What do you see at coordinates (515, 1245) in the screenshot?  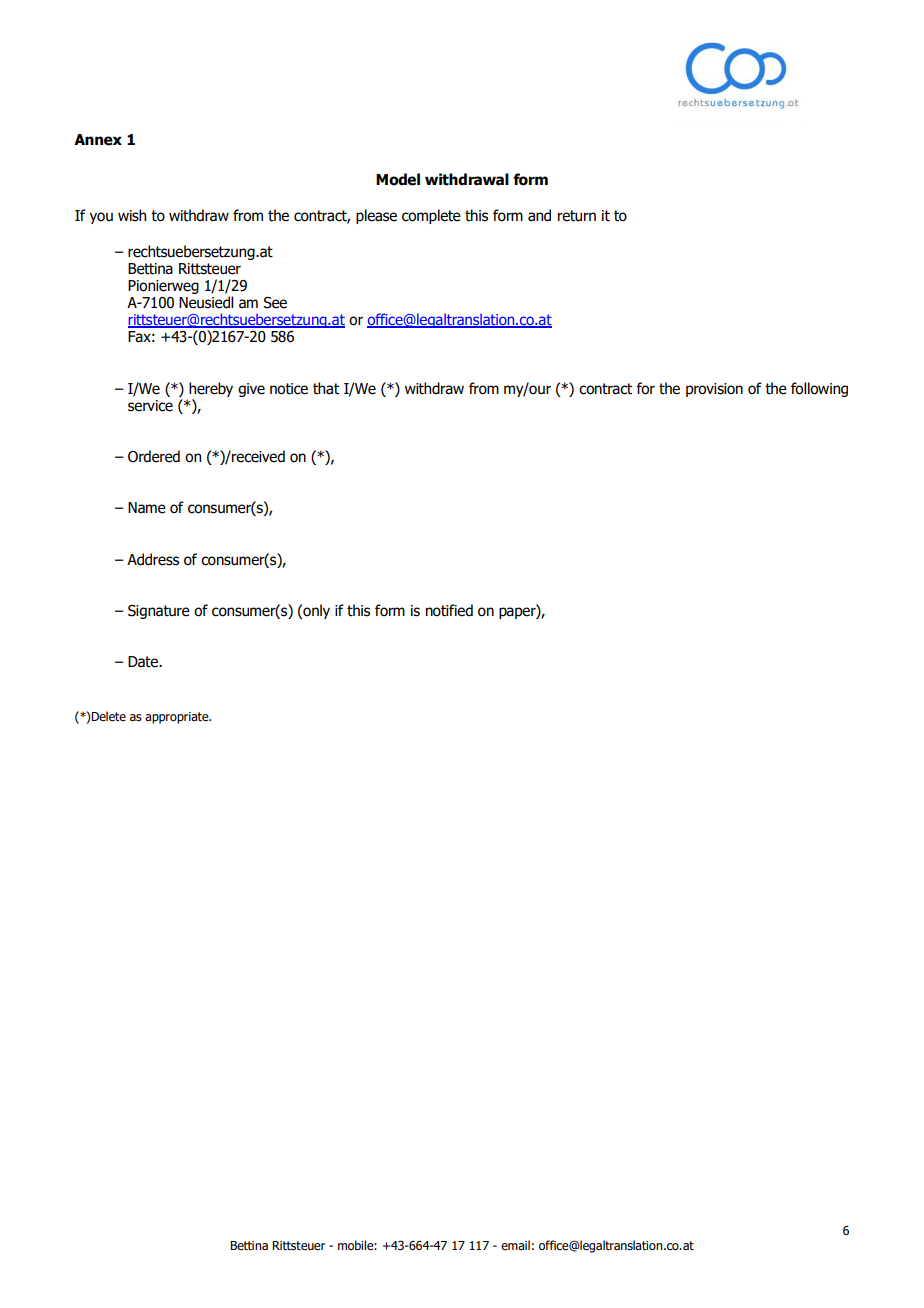 I see `email` at bounding box center [515, 1245].
